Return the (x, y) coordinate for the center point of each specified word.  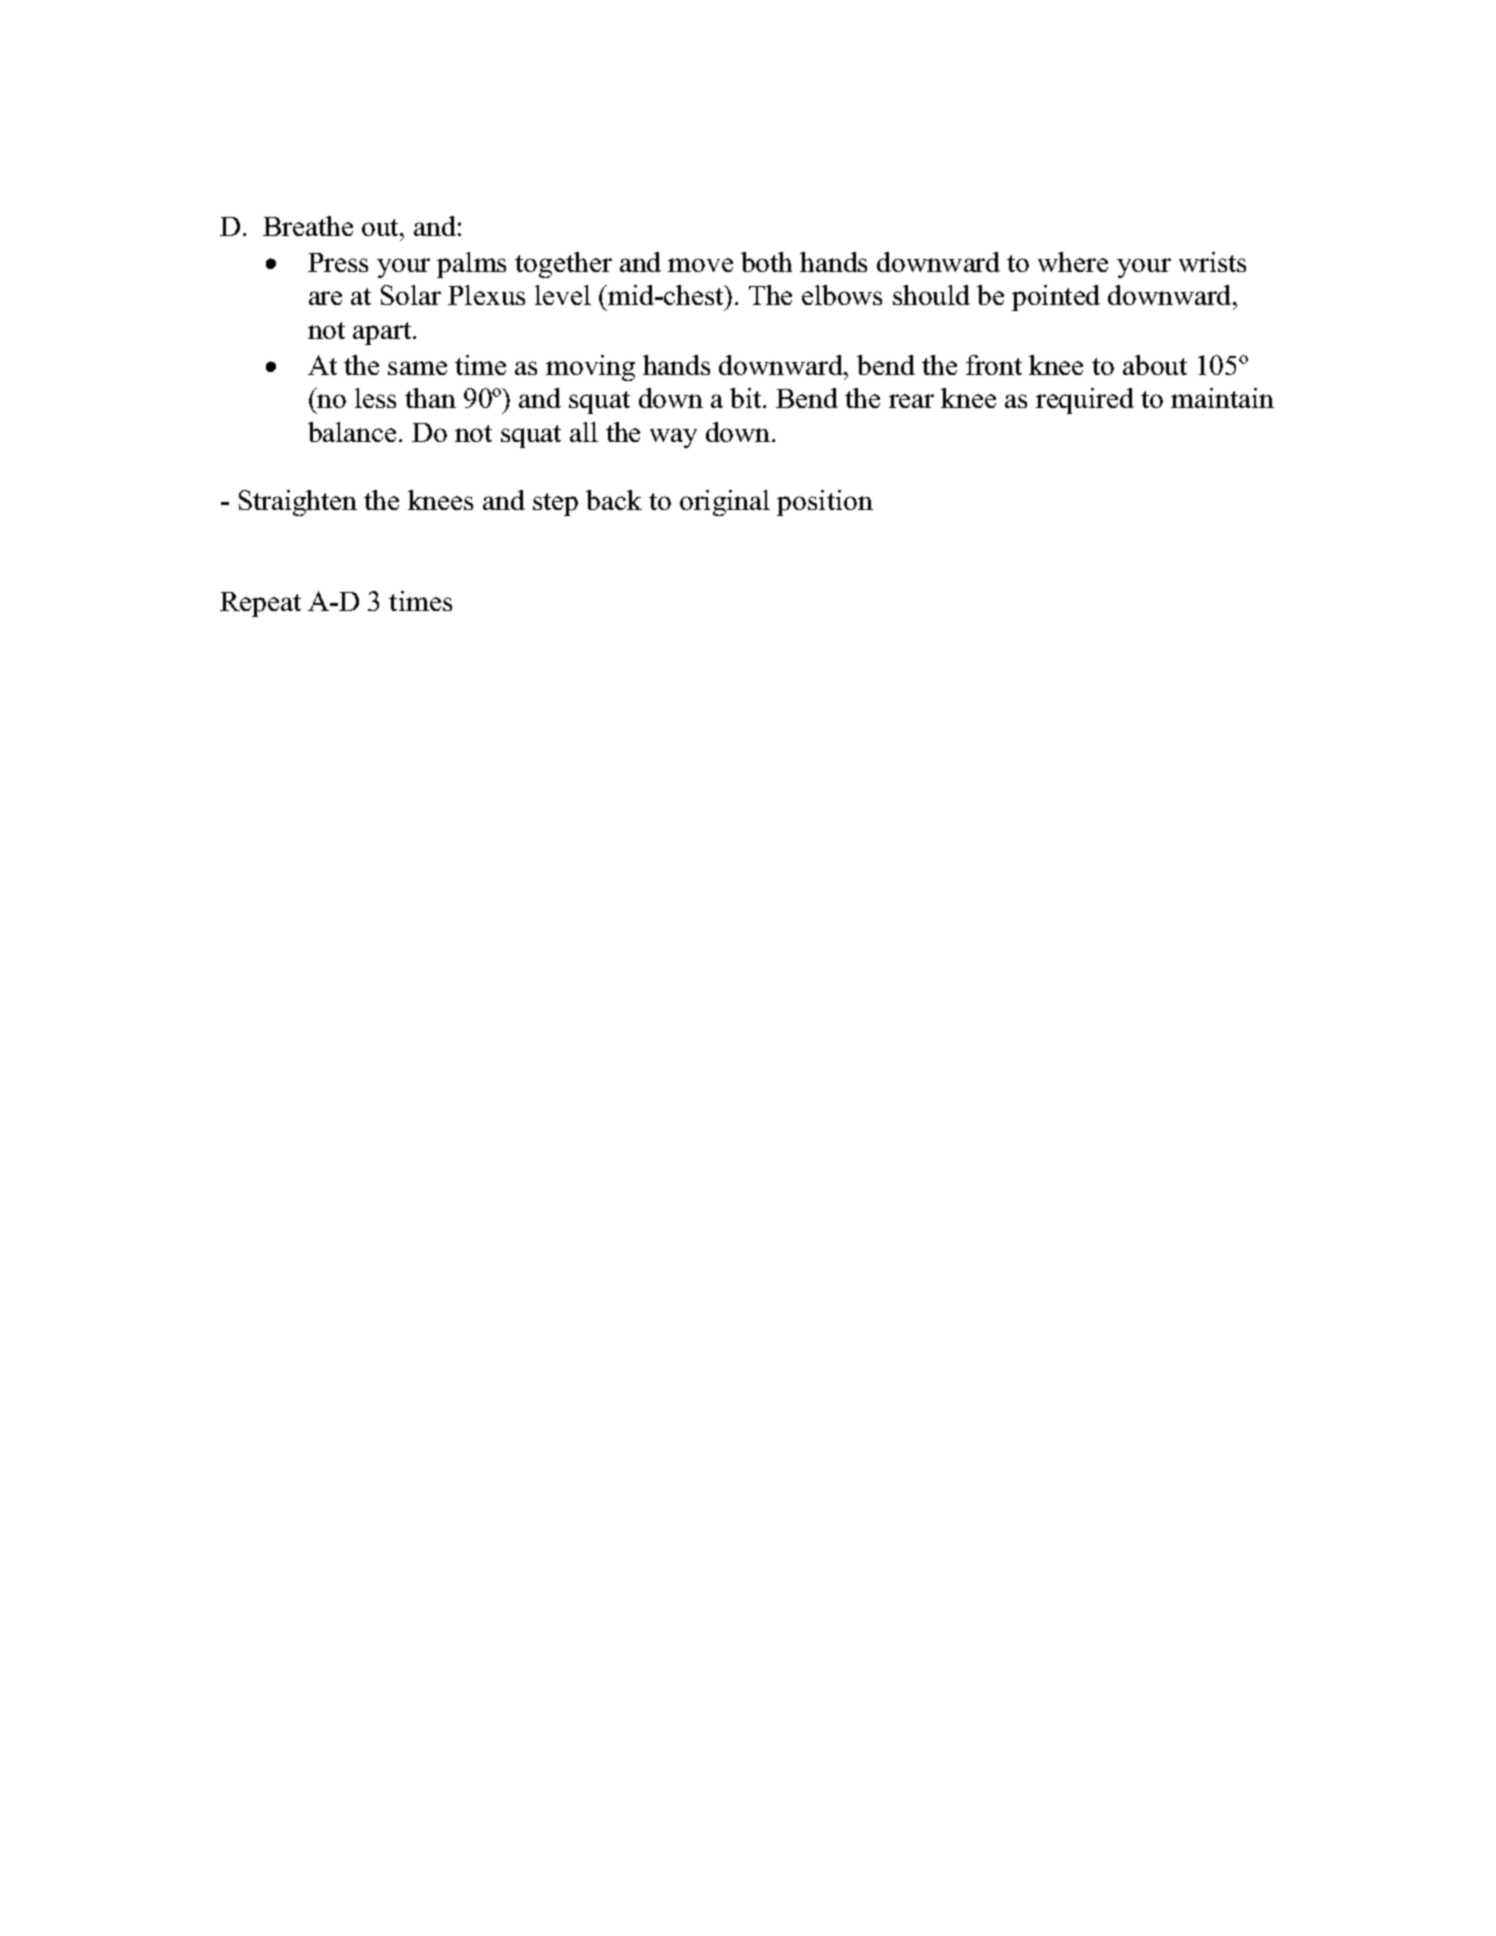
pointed (1056, 298)
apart (383, 333)
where (1073, 262)
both (766, 262)
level (563, 295)
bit (747, 398)
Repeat (260, 604)
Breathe (308, 226)
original (725, 503)
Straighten (298, 503)
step (555, 504)
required (1085, 401)
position (825, 503)
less (375, 398)
